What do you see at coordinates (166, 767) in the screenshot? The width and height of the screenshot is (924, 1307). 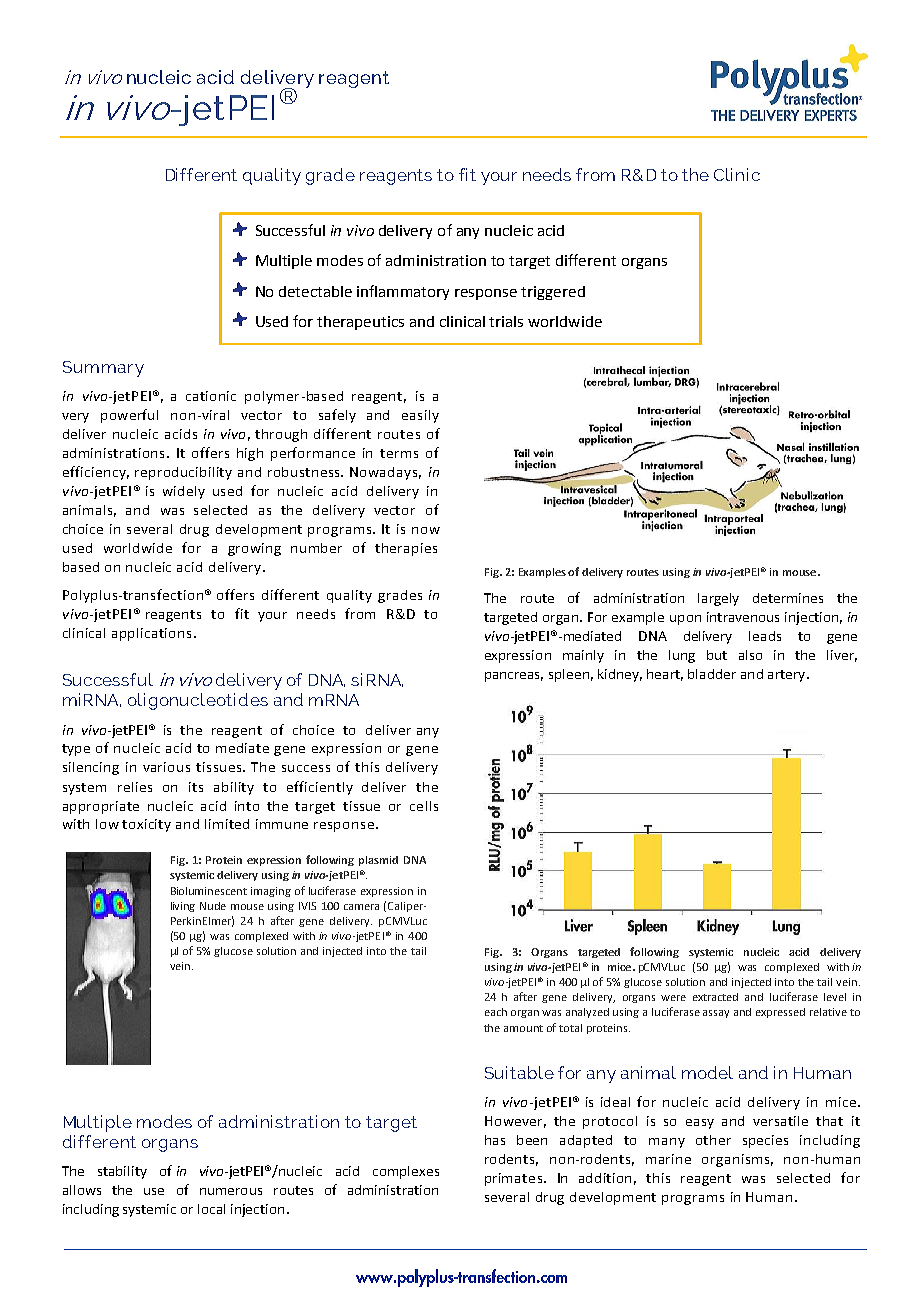 I see `various` at bounding box center [166, 767].
